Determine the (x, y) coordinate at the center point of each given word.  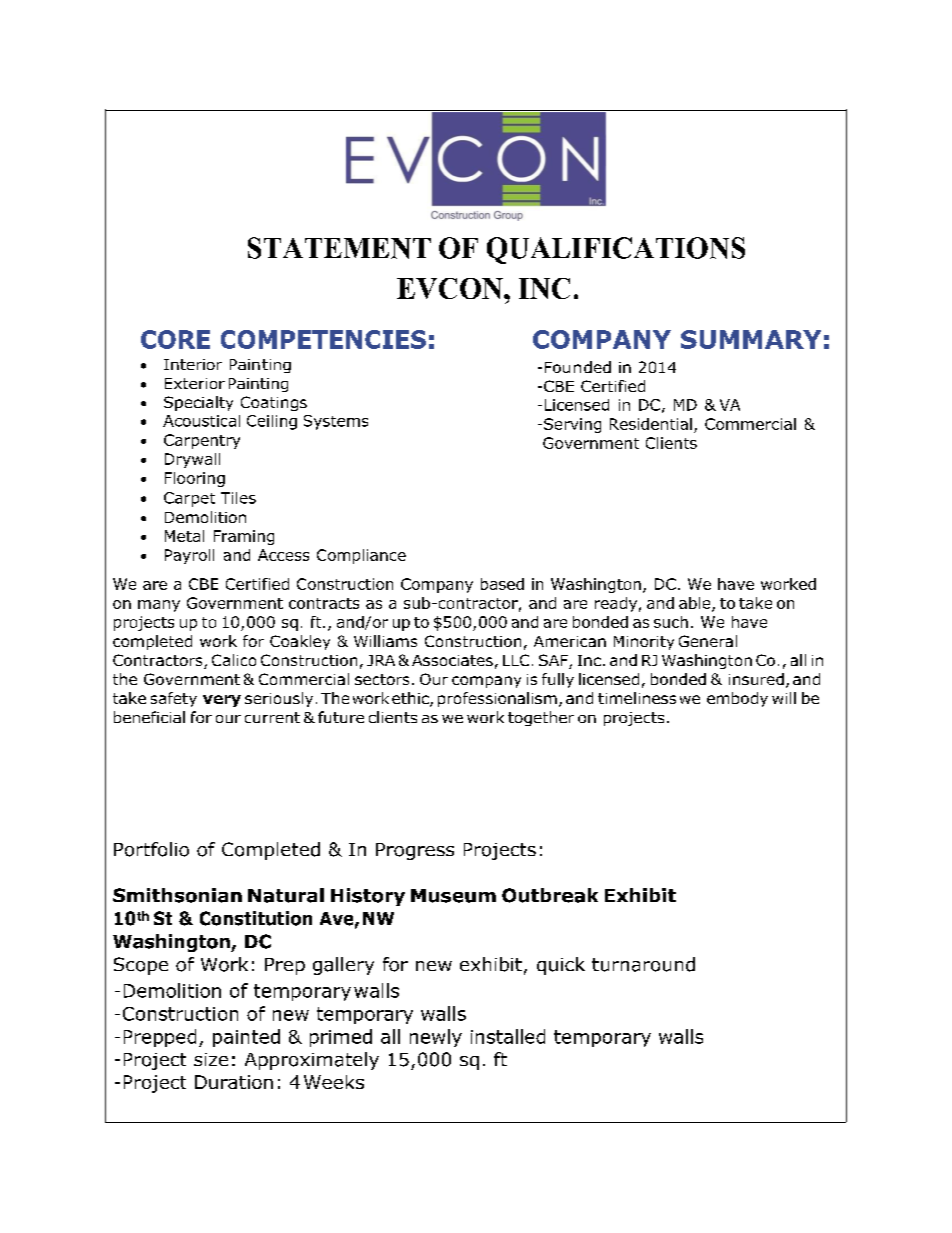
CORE (175, 339)
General (708, 641)
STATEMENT (339, 248)
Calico (234, 660)
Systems (336, 422)
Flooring (195, 479)
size (211, 1059)
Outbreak (550, 895)
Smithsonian (177, 895)
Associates (452, 660)
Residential (651, 424)
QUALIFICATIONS (616, 250)
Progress (415, 851)
